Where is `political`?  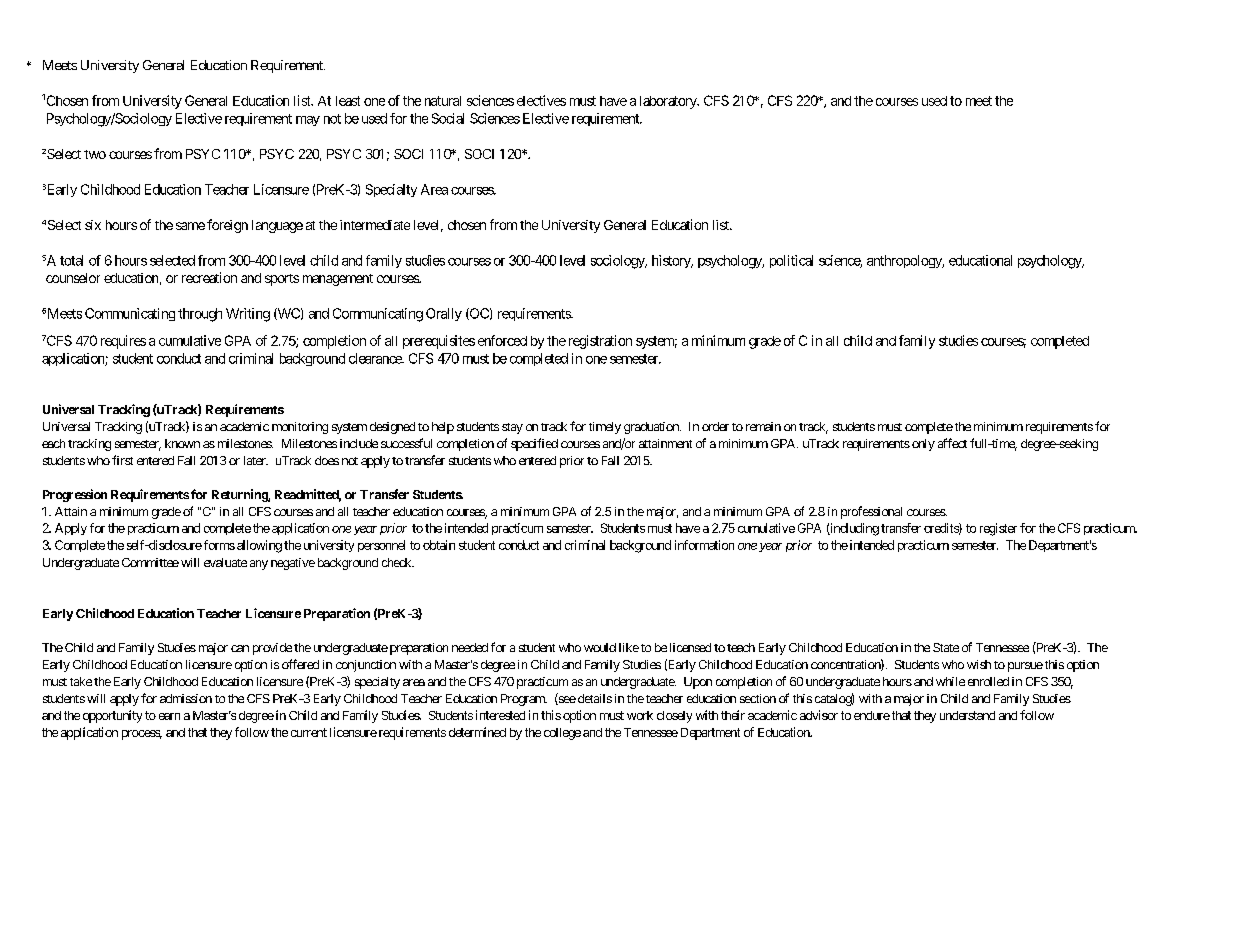
political is located at coordinates (791, 261).
